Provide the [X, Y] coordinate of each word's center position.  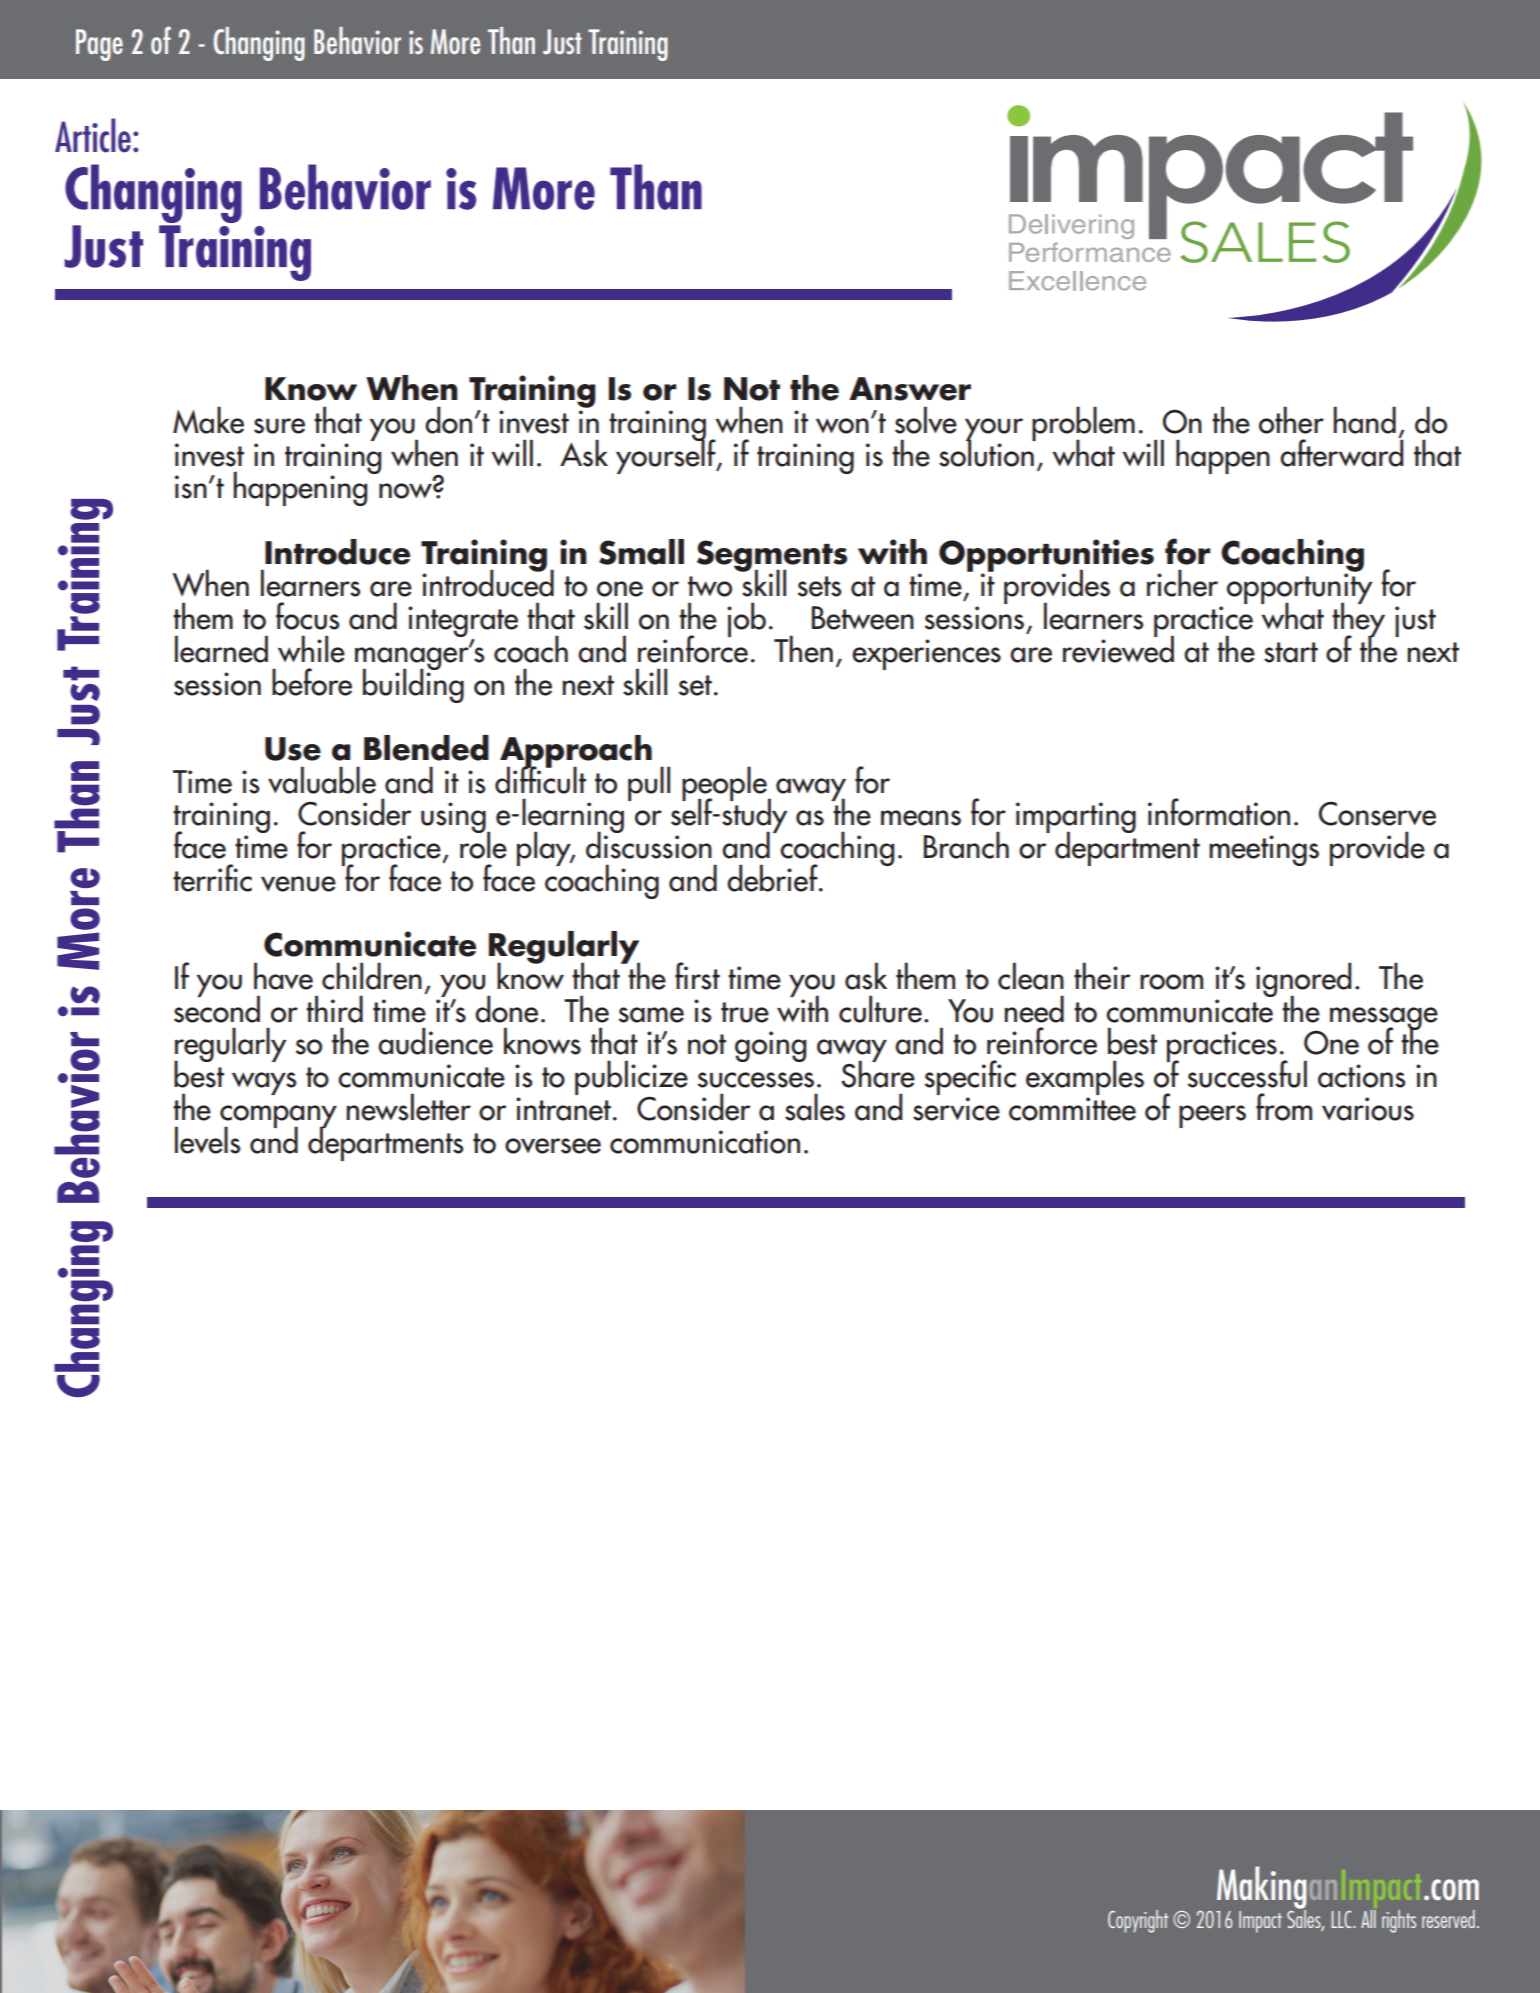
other [1291, 420]
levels [208, 1140]
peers [1212, 1116]
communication [705, 1142]
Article [93, 135]
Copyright [1138, 1921]
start [1291, 652]
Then [803, 649]
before [312, 682]
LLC [1342, 1919]
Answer [910, 389]
